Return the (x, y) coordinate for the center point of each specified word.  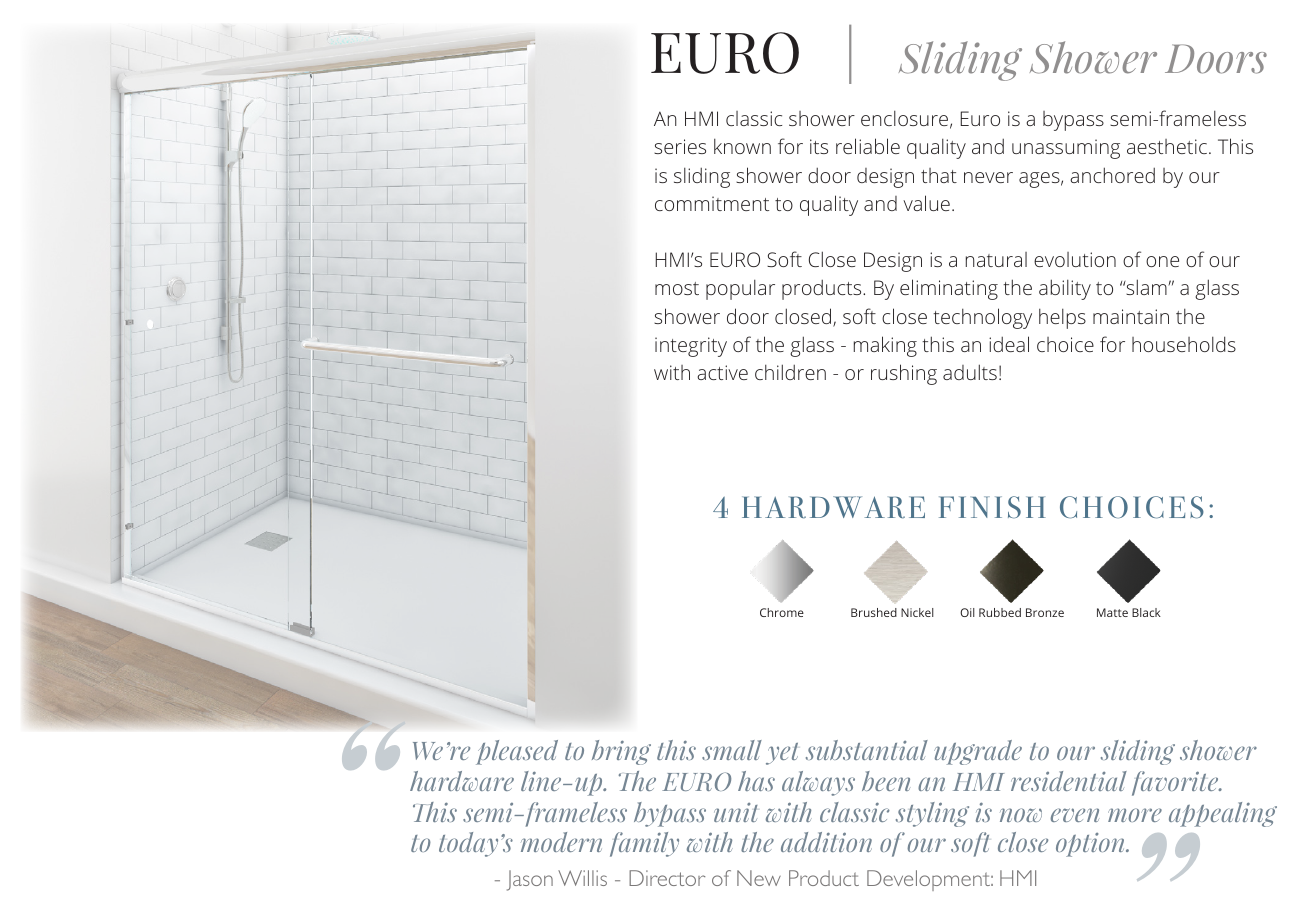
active (722, 372)
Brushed (874, 612)
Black (1146, 612)
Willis (582, 878)
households (1184, 344)
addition (826, 842)
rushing (904, 374)
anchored (1112, 175)
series (680, 146)
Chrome (782, 612)
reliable (868, 146)
